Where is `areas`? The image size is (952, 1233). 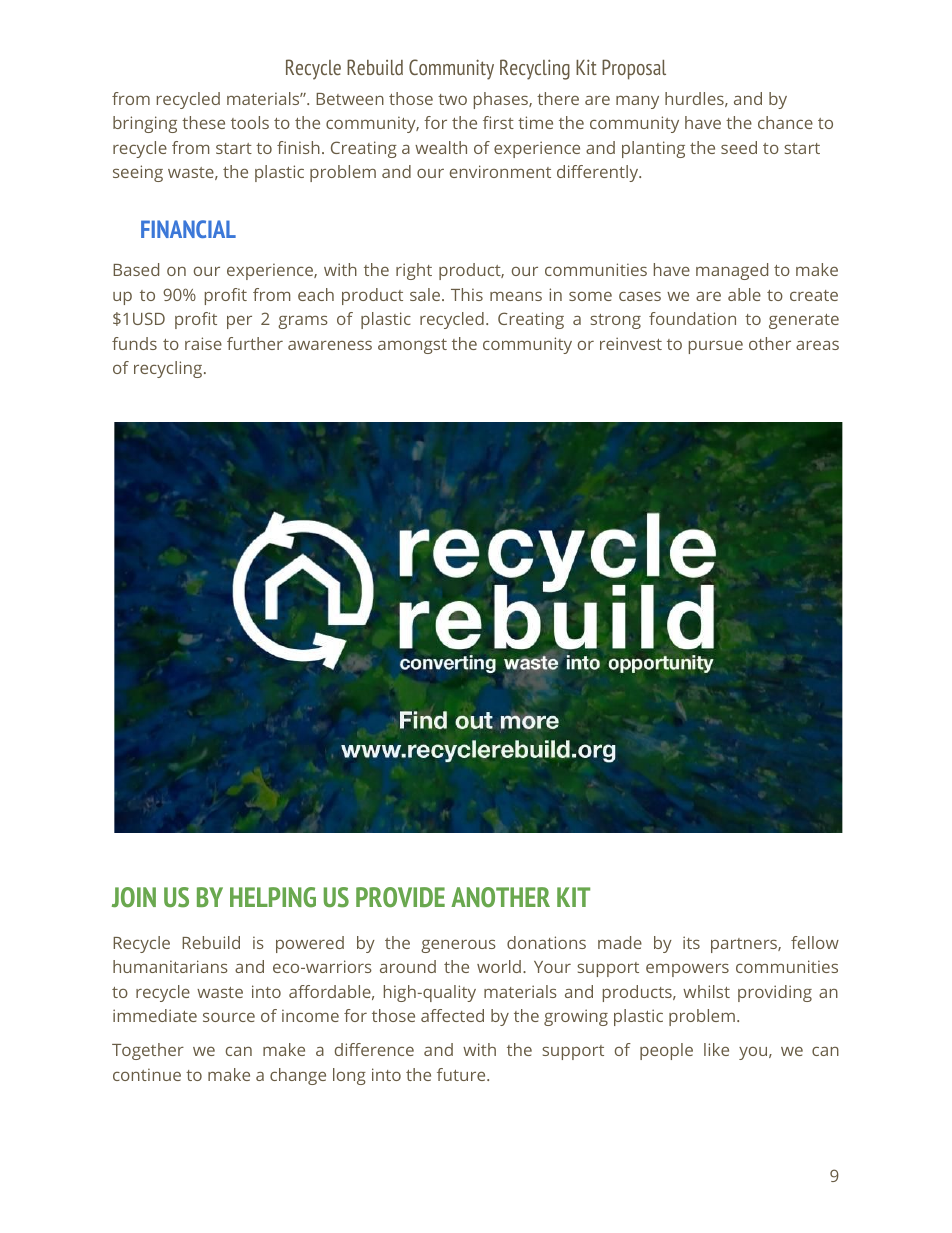 areas is located at coordinates (817, 345).
